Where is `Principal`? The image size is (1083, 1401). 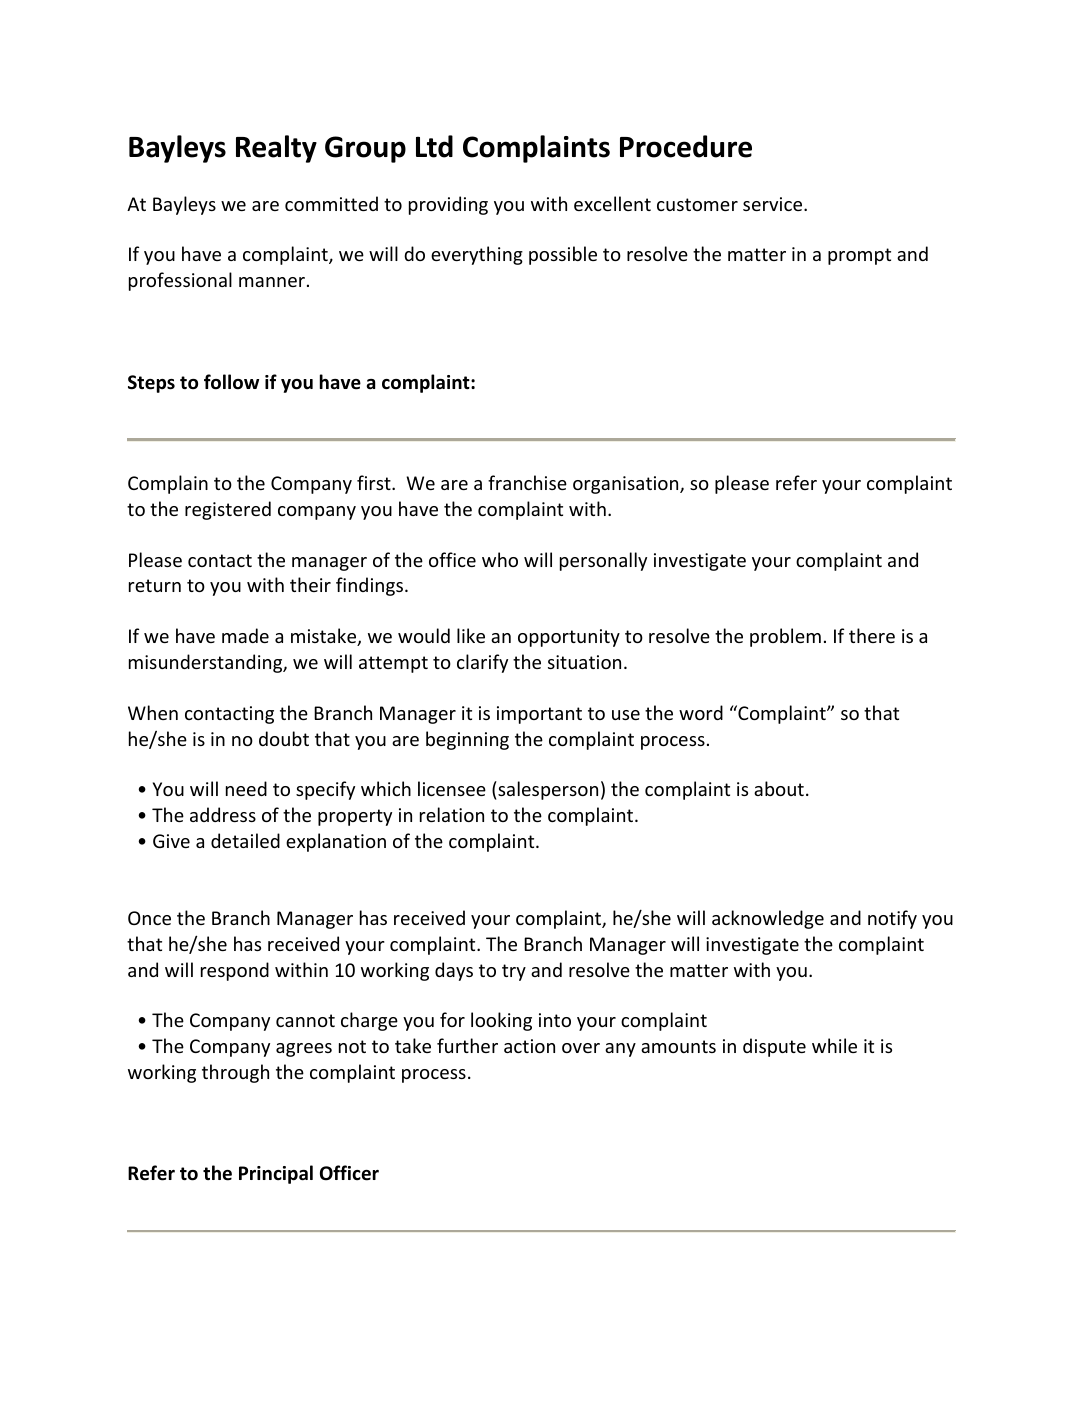 Principal is located at coordinates (276, 1174).
